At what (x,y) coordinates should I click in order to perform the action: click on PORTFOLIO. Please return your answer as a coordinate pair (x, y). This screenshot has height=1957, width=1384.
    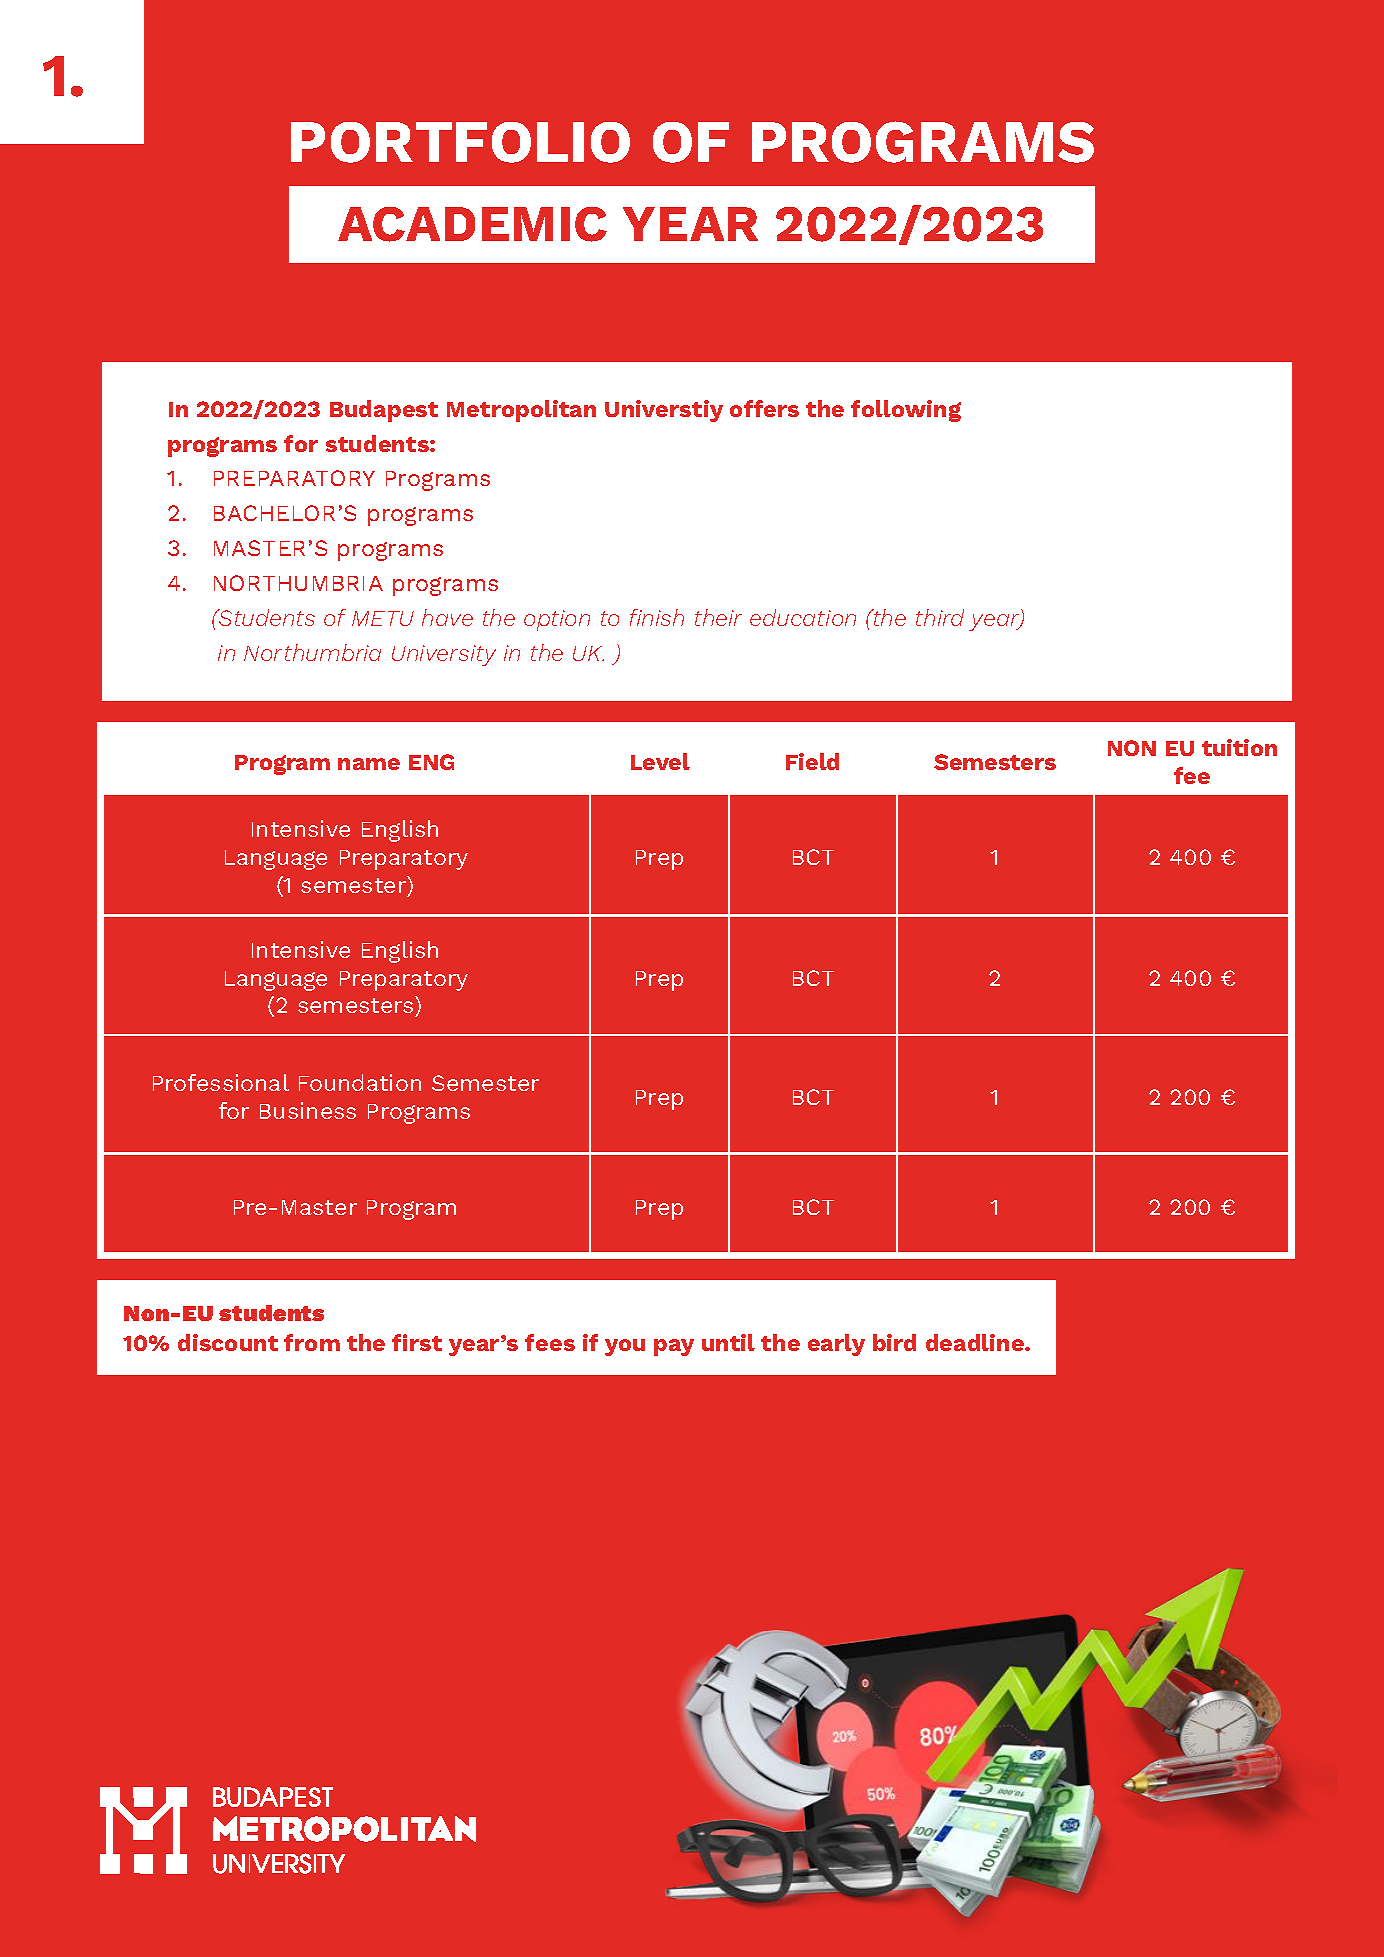
    Looking at the image, I should click on (460, 142).
